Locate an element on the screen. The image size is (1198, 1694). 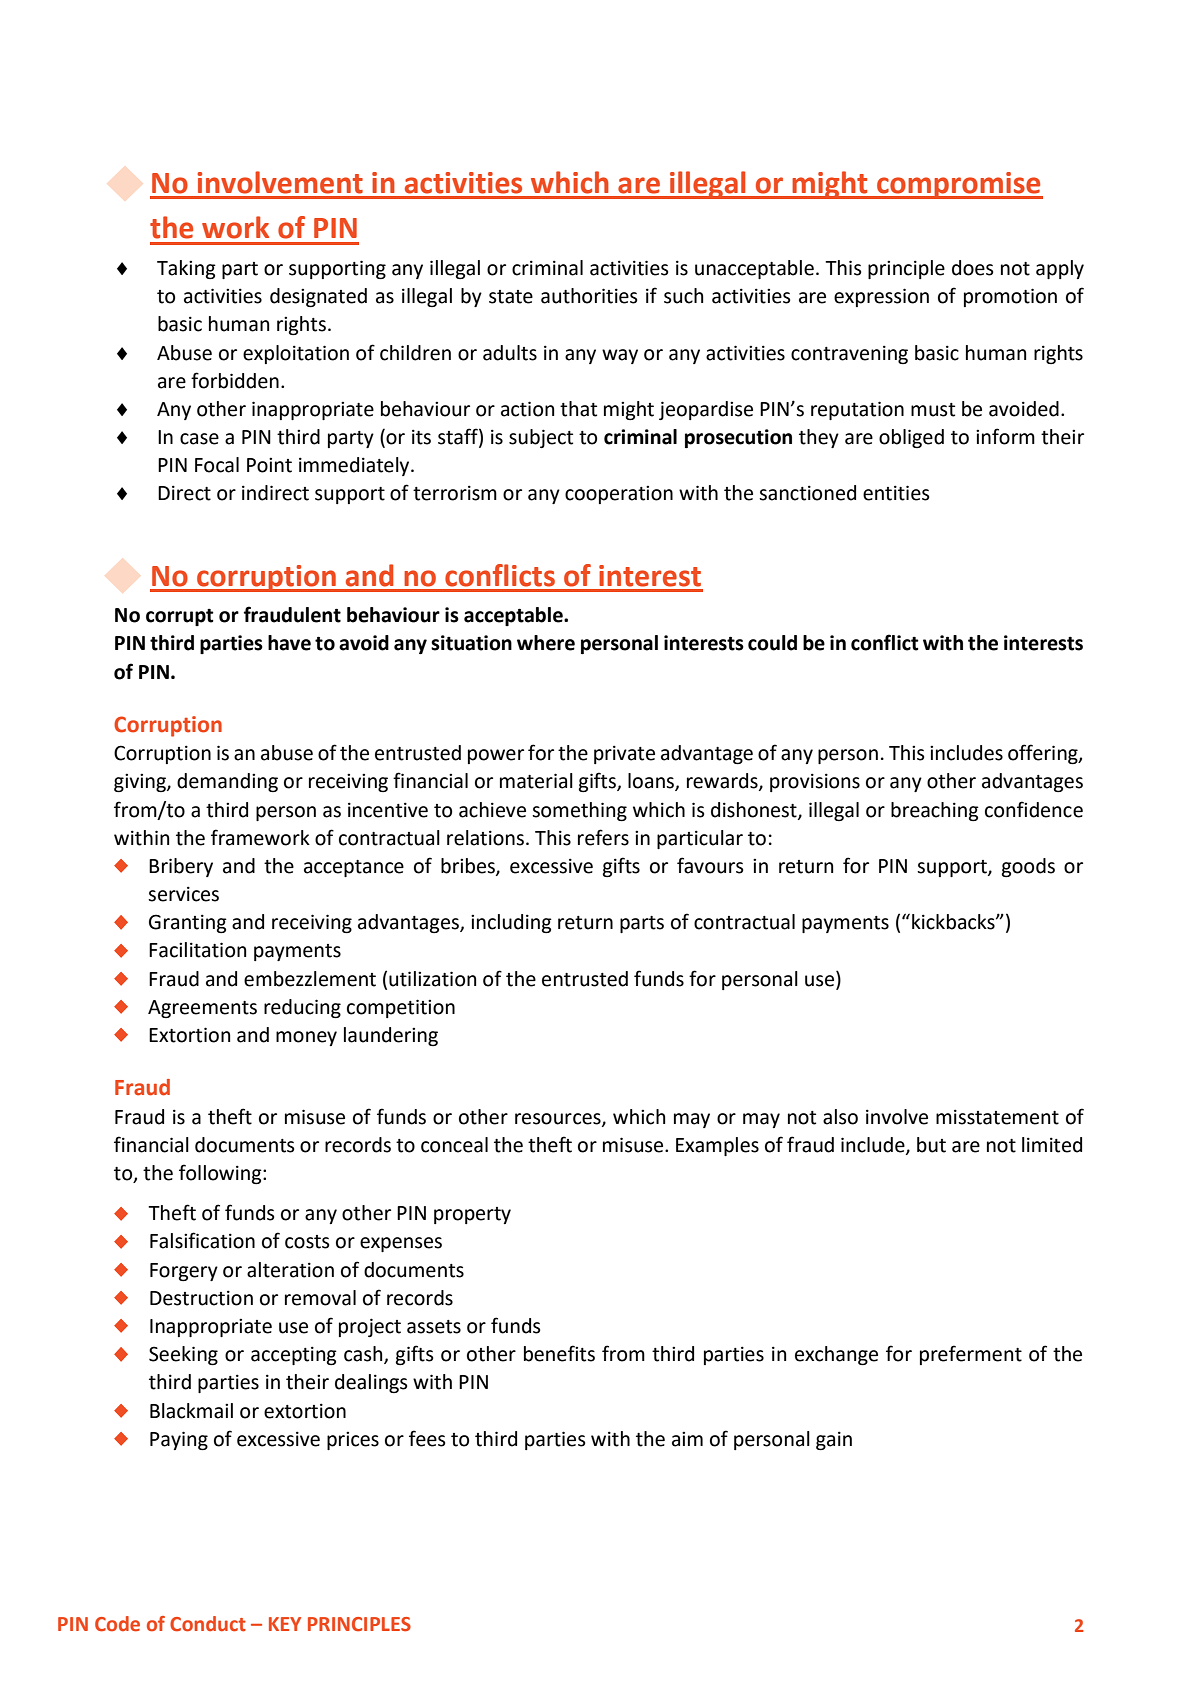
Taking is located at coordinates (186, 269).
